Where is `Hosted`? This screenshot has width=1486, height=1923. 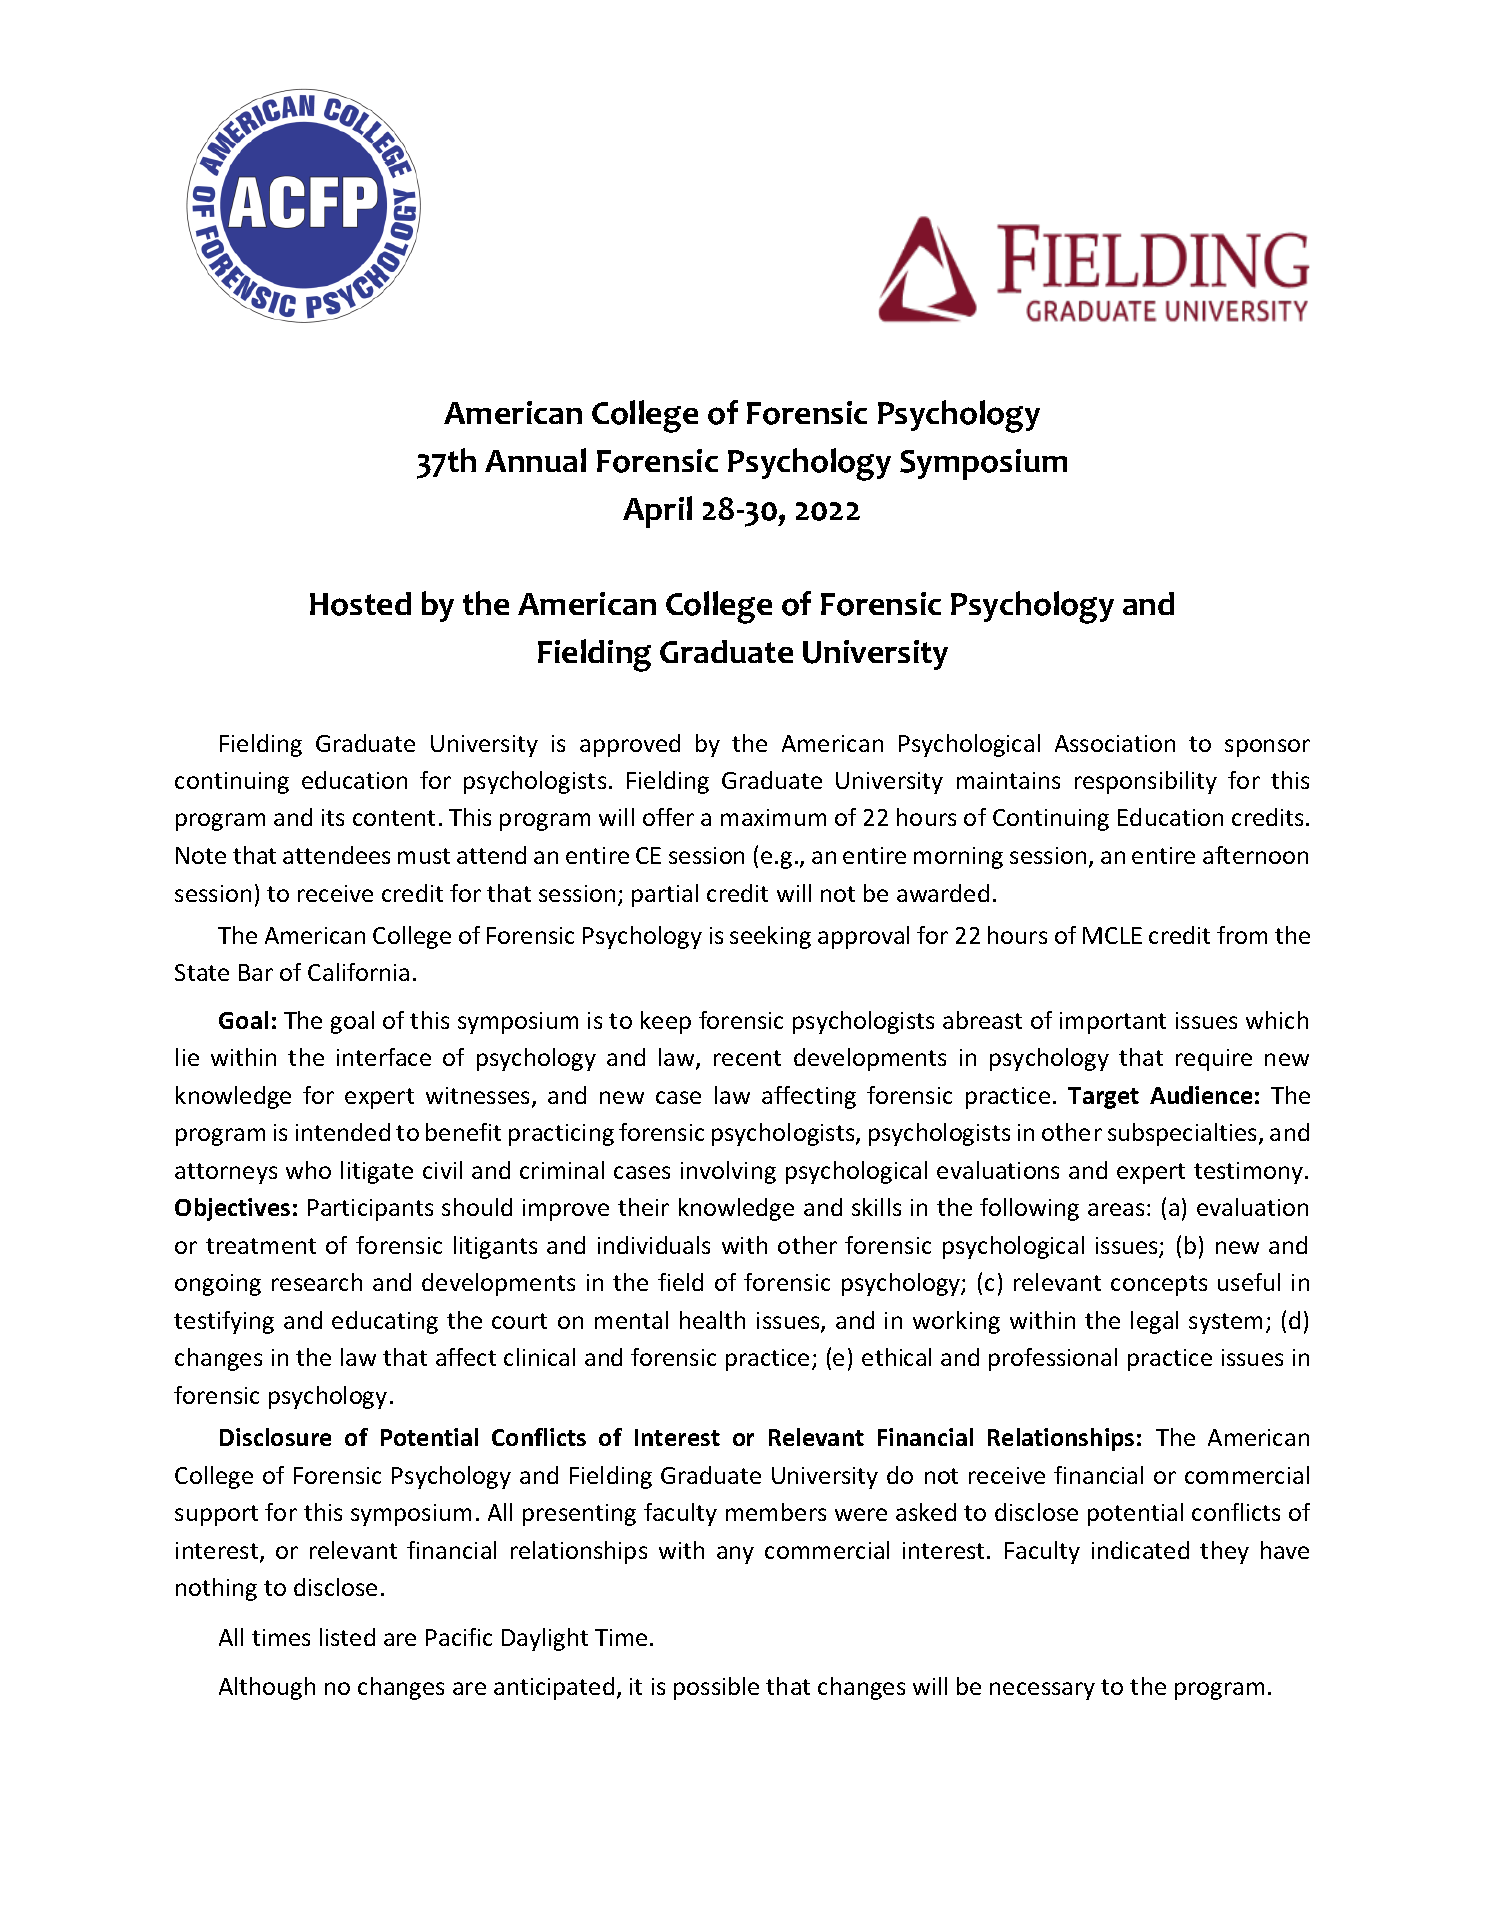 Hosted is located at coordinates (360, 604).
